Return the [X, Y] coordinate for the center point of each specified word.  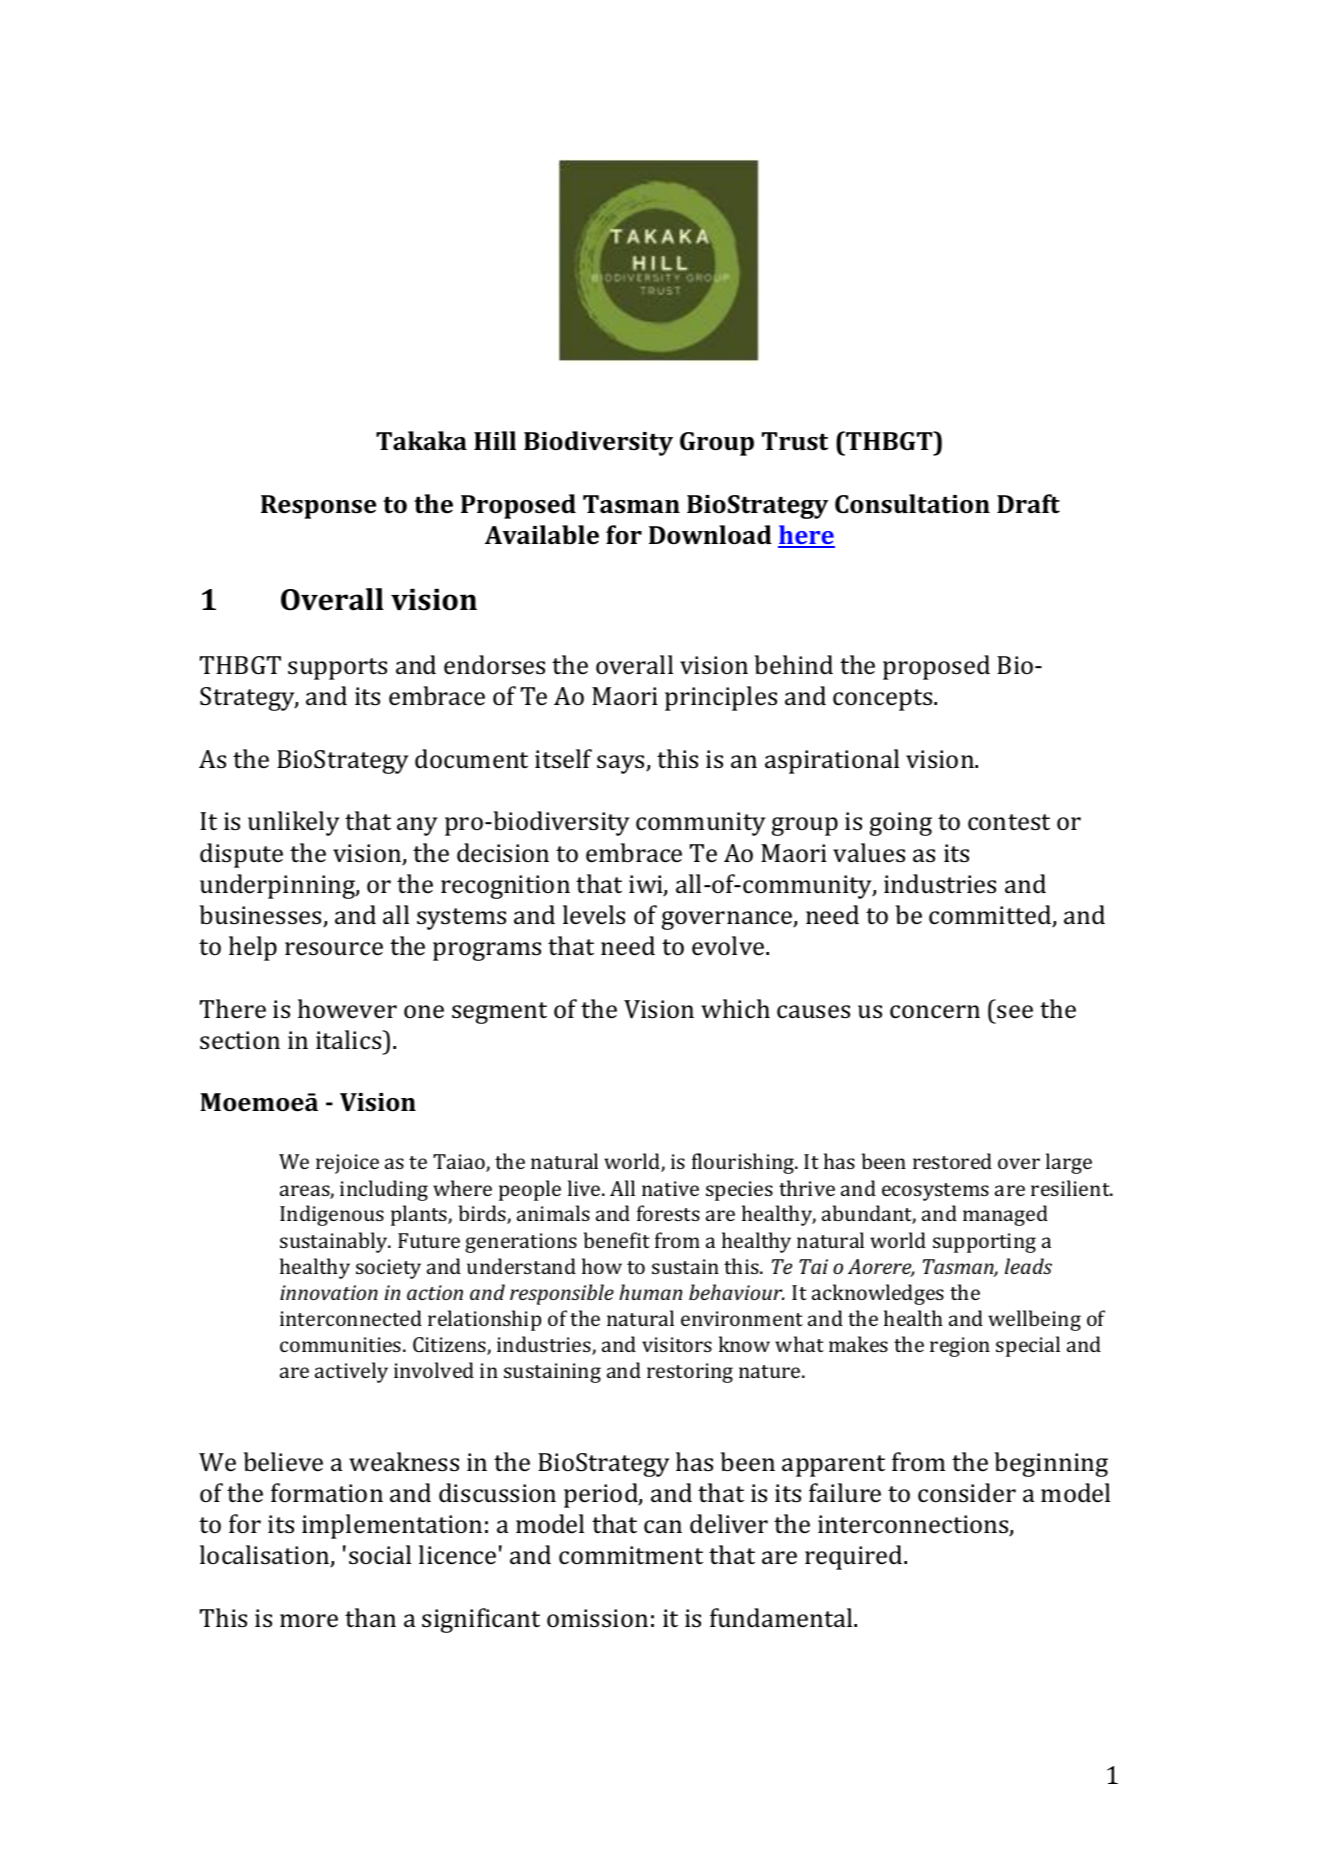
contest [1009, 822]
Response [318, 507]
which [735, 1009]
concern [935, 1012]
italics [350, 1040]
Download [710, 535]
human [650, 1292]
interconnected [351, 1318]
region [960, 1347]
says [622, 764]
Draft [1028, 504]
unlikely [294, 823]
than [370, 1617]
